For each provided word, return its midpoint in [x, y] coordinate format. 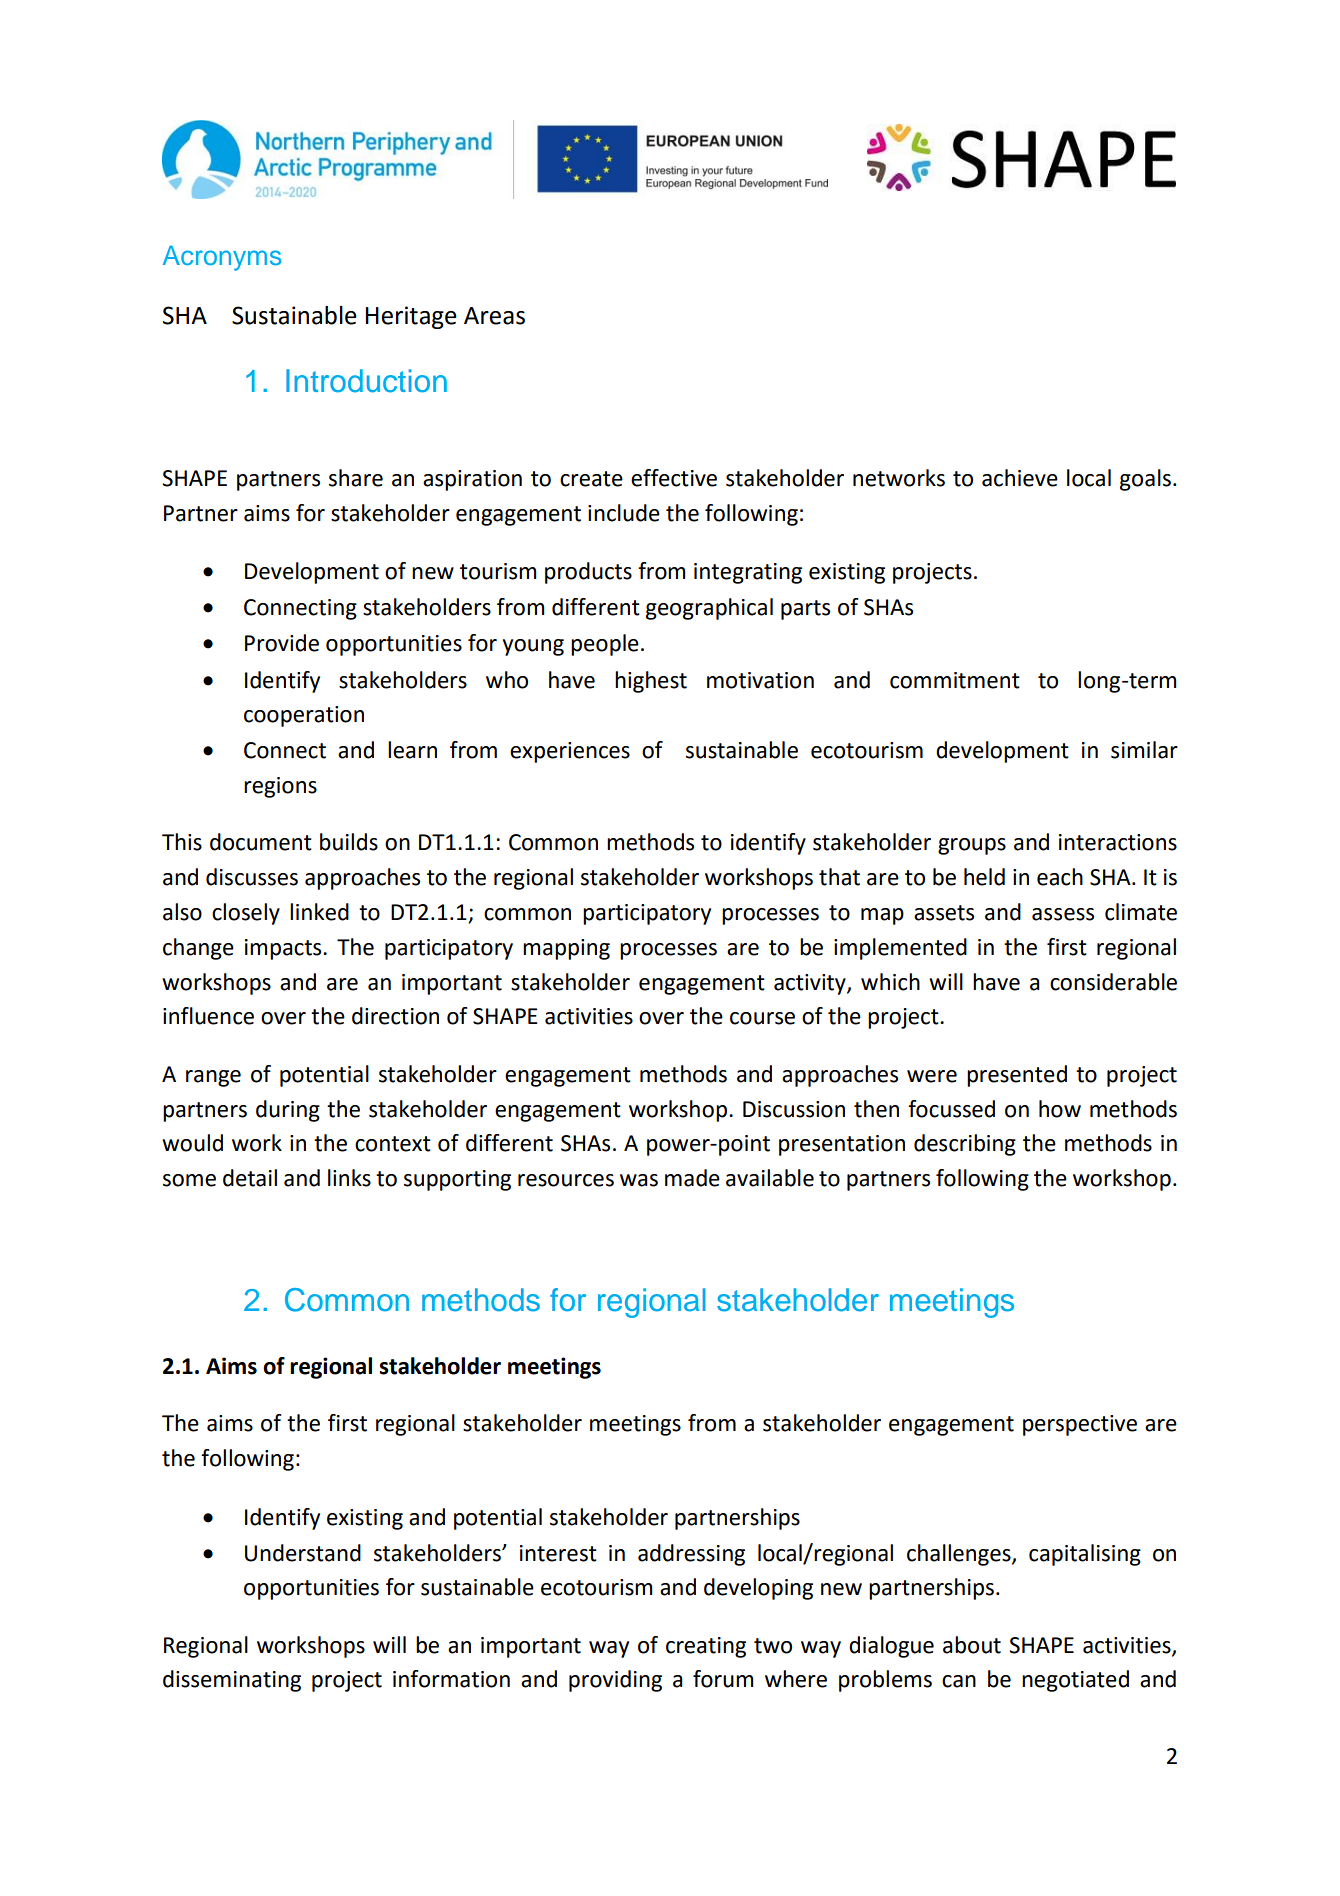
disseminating [232, 1681]
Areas [494, 316]
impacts [284, 949]
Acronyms [222, 258]
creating [706, 1647]
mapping [566, 949]
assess [1063, 914]
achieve [1020, 478]
